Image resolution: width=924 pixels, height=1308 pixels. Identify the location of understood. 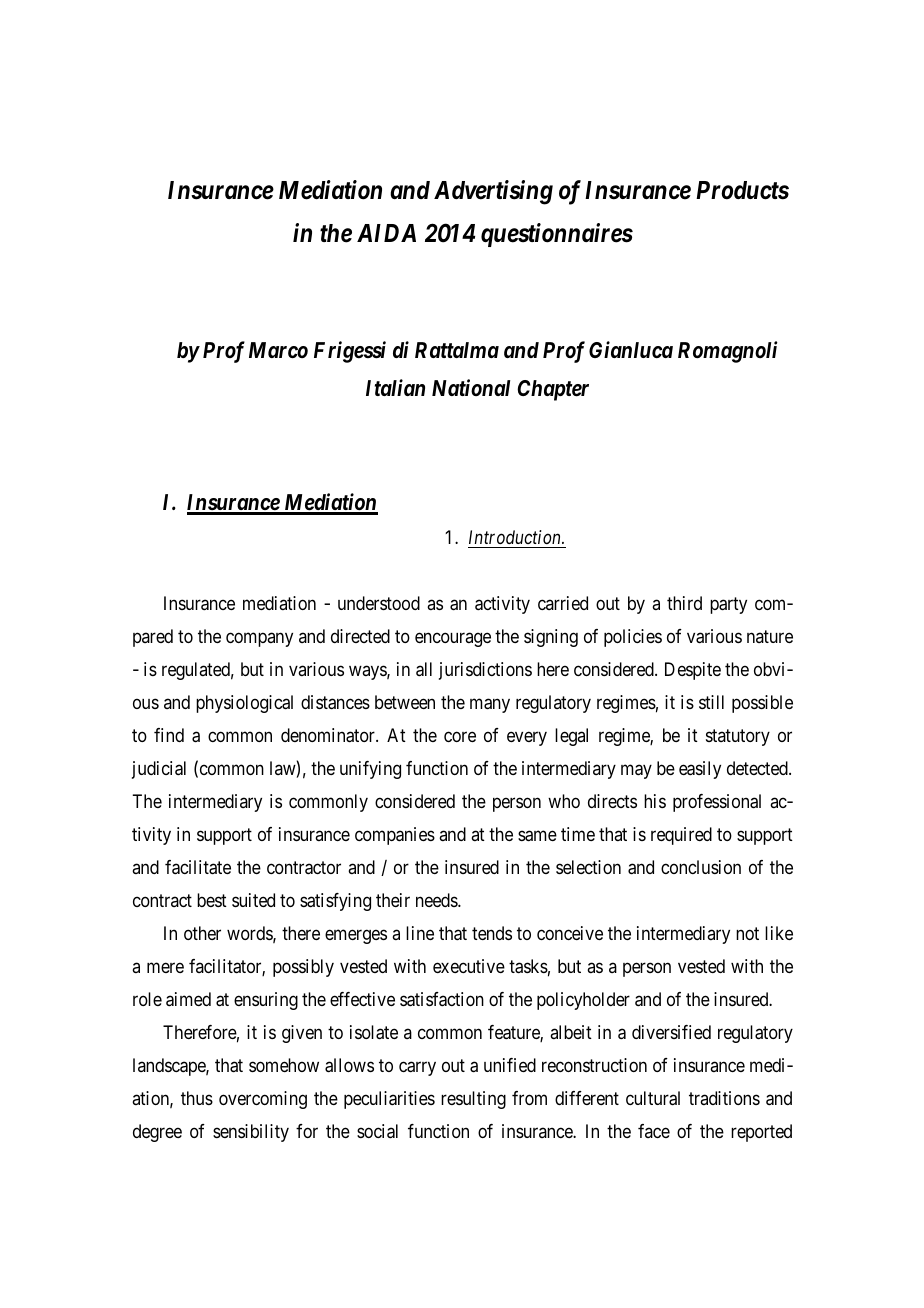
(379, 603).
